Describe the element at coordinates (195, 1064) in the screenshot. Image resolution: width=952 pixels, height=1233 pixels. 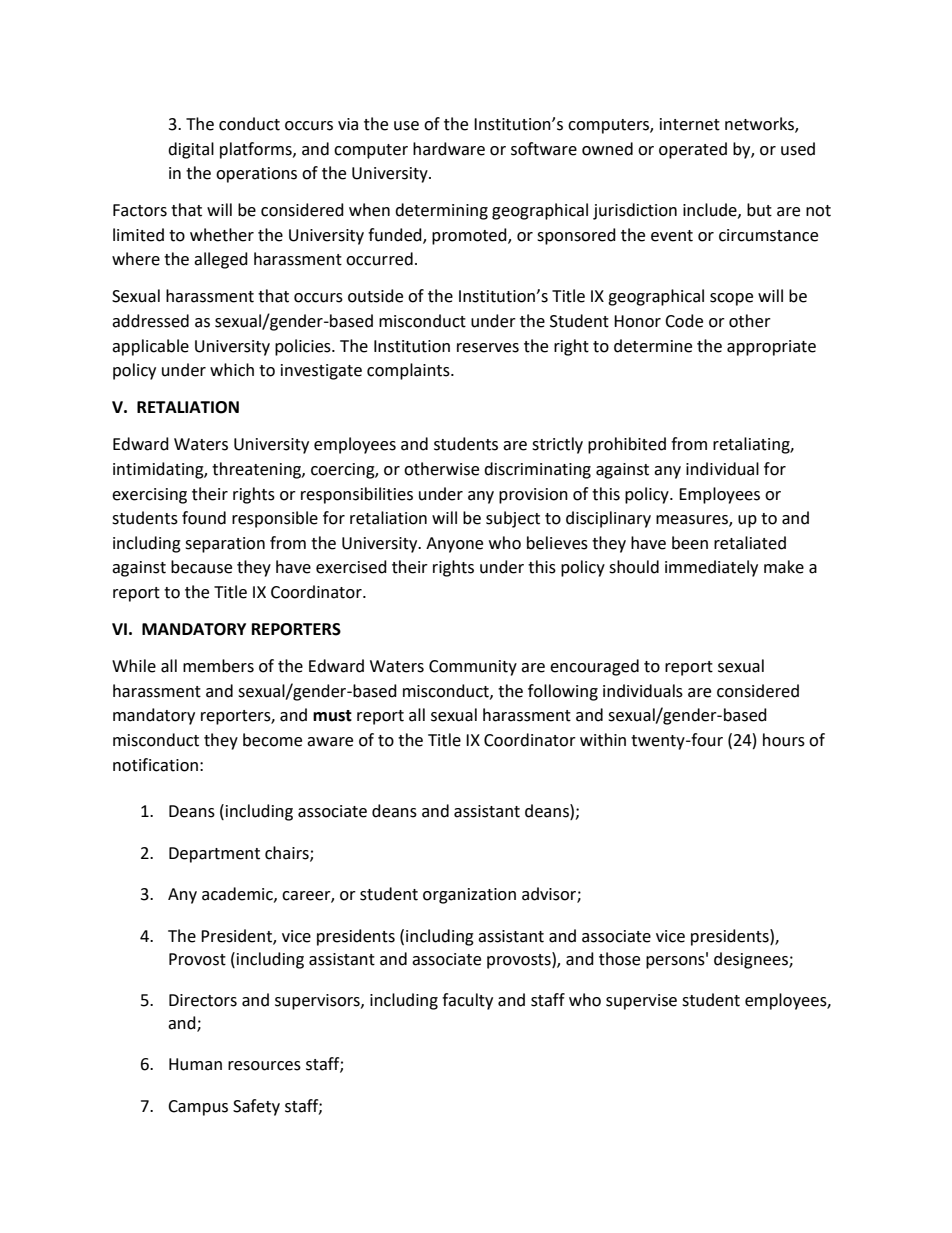
I see `Human` at that location.
